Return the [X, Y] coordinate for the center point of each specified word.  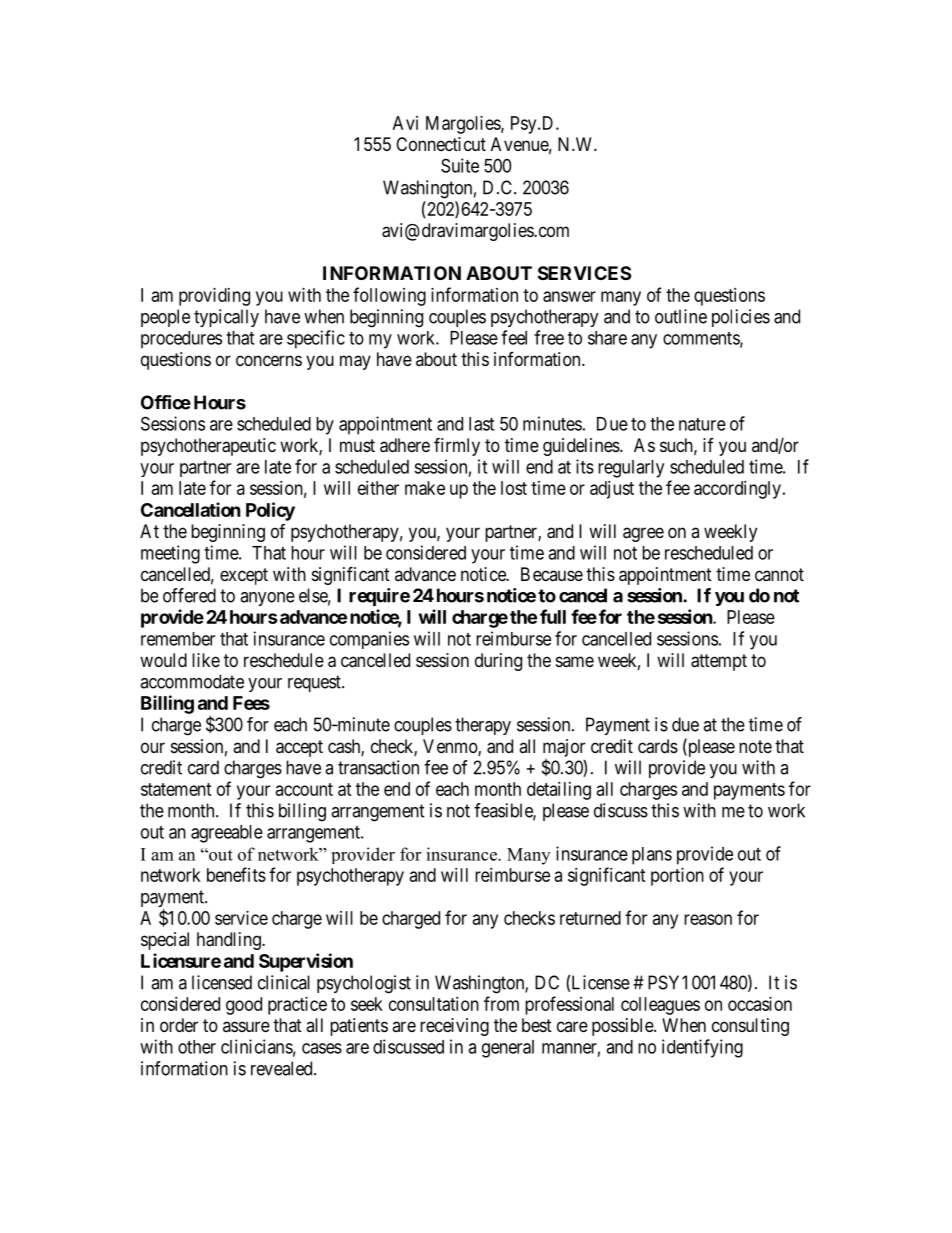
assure [246, 1026]
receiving [454, 1027]
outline [681, 316]
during [498, 662]
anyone [267, 599]
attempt [719, 662]
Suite [460, 165]
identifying [702, 1048]
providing [214, 297]
